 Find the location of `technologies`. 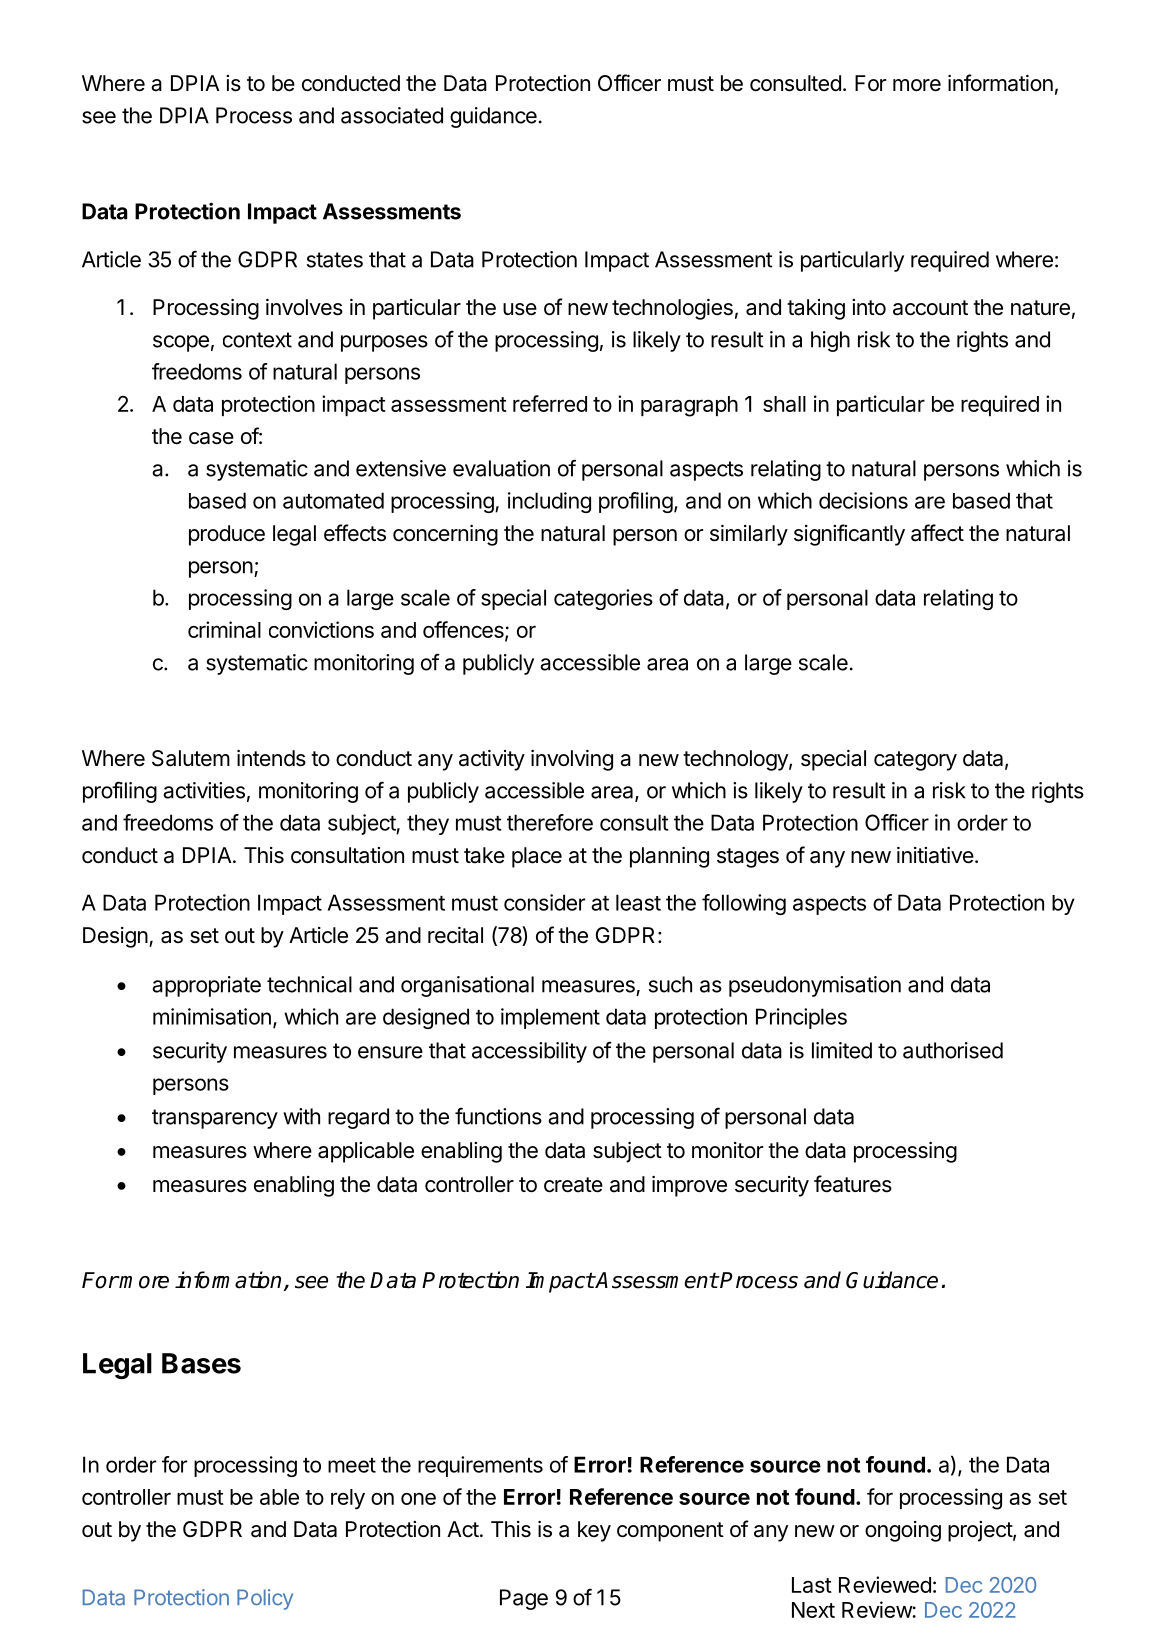

technologies is located at coordinates (672, 309).
